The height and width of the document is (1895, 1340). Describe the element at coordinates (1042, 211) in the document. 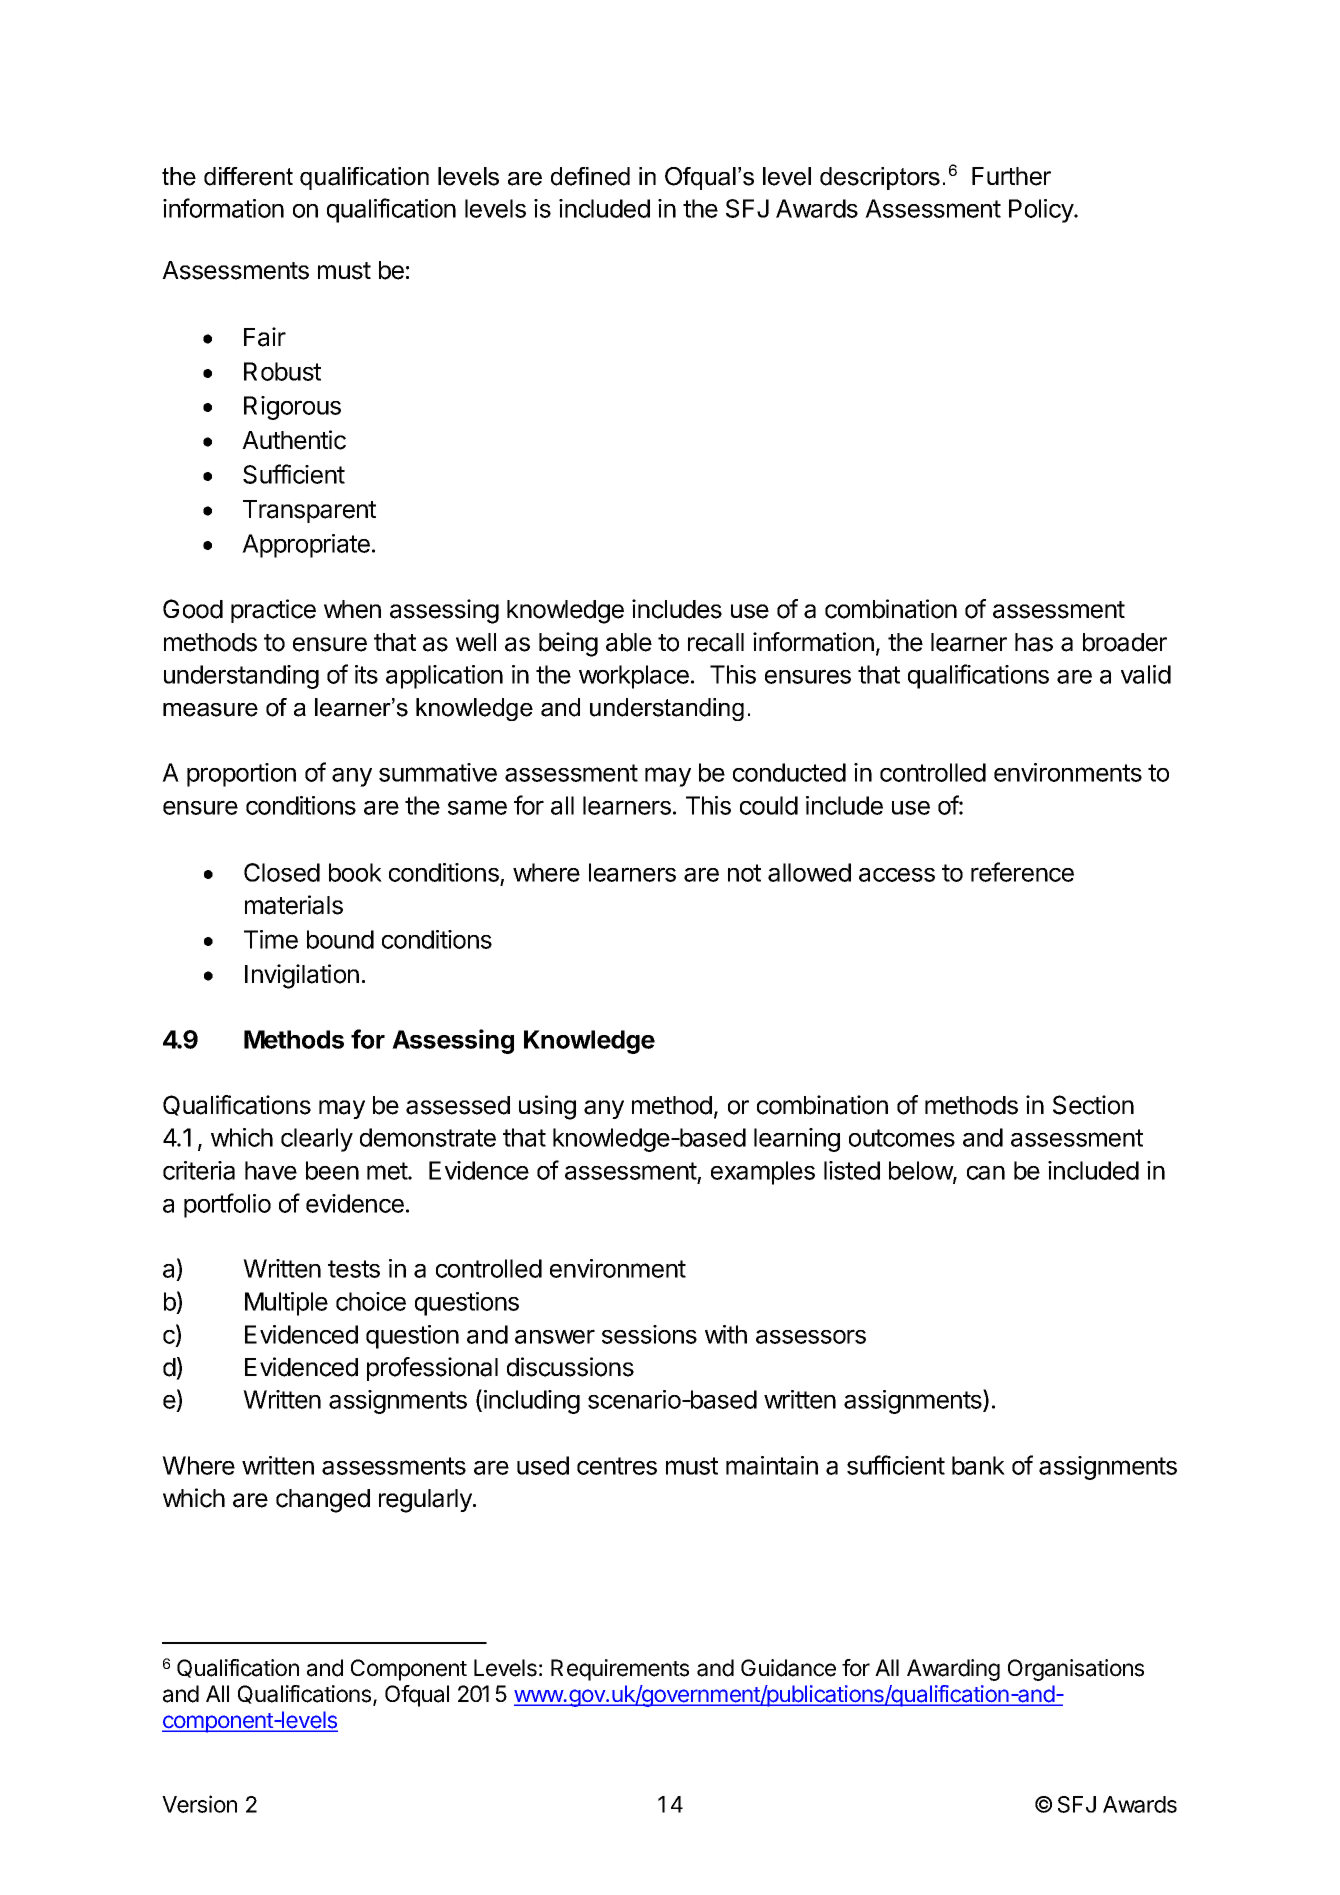

I see `Policy` at that location.
